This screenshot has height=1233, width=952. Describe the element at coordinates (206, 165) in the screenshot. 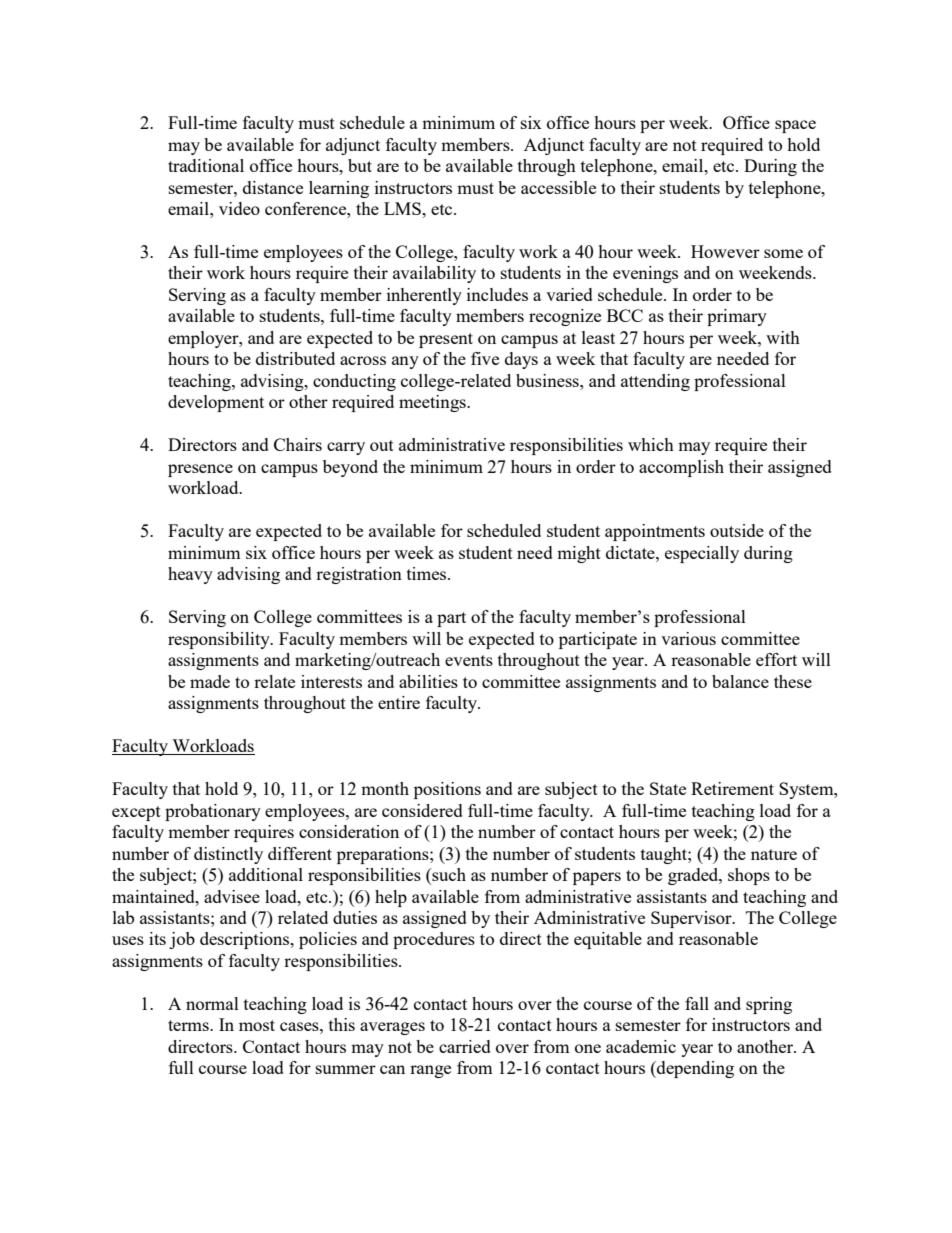

I see `traditional` at that location.
